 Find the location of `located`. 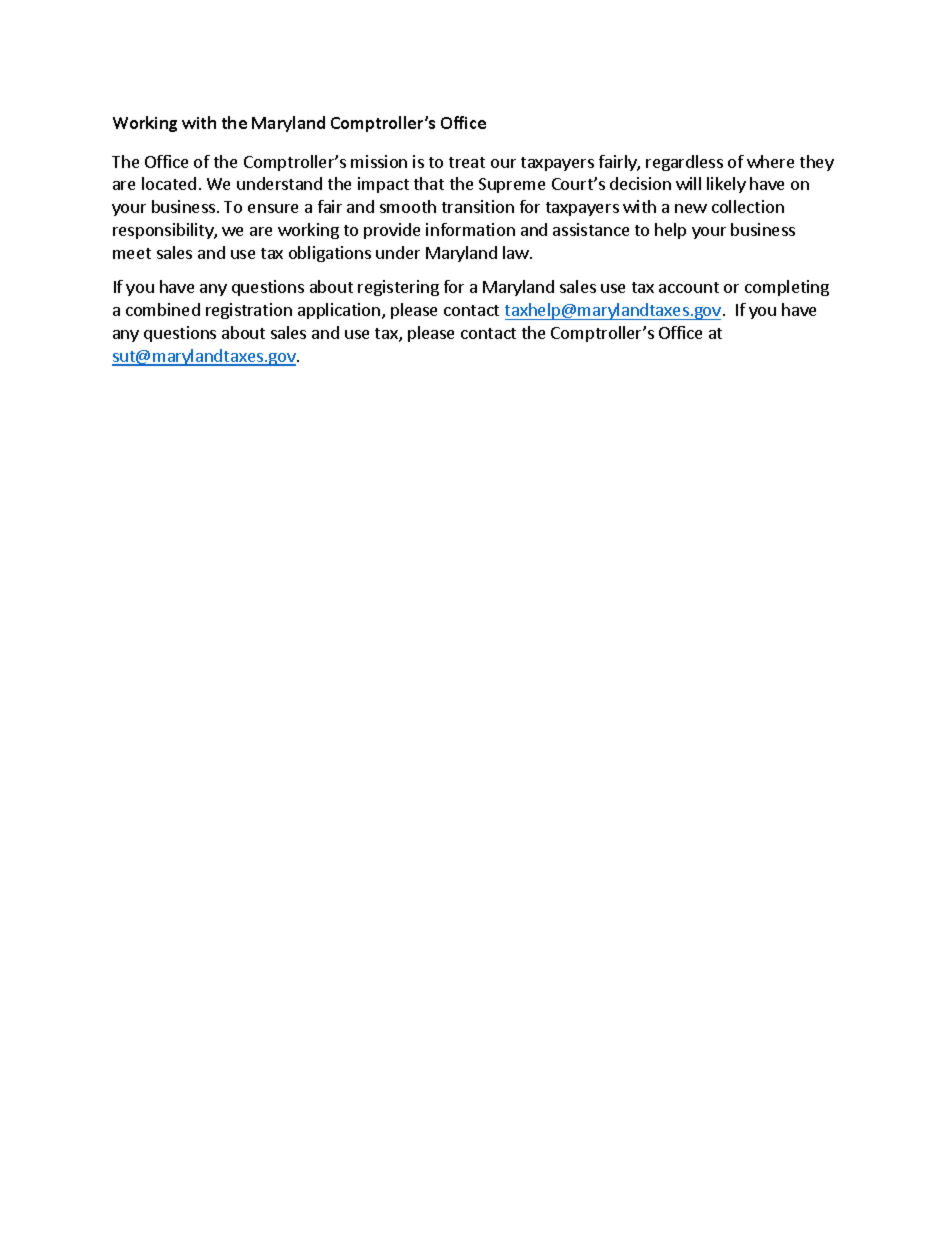

located is located at coordinates (169, 183).
